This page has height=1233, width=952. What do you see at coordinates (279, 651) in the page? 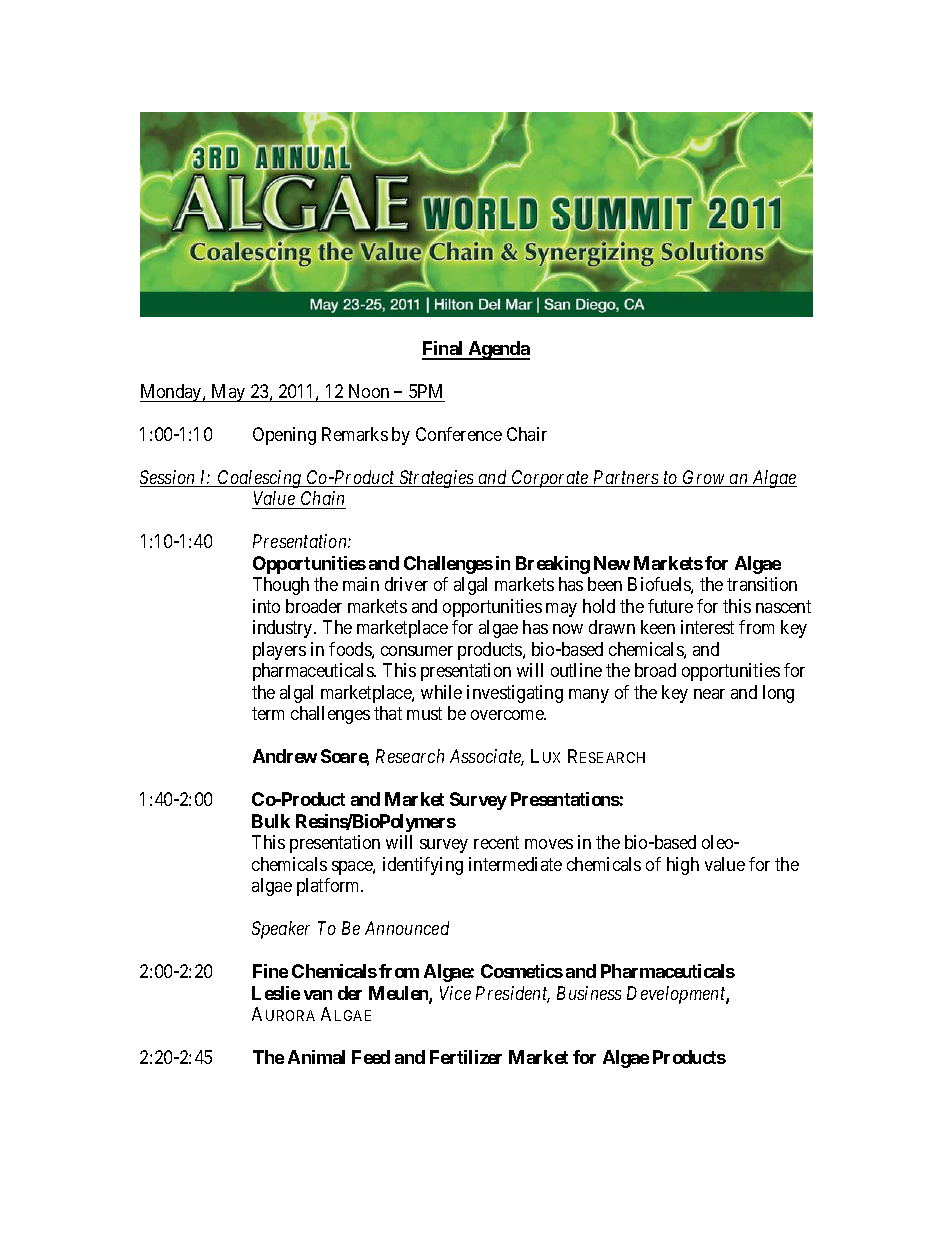
I see `players` at bounding box center [279, 651].
